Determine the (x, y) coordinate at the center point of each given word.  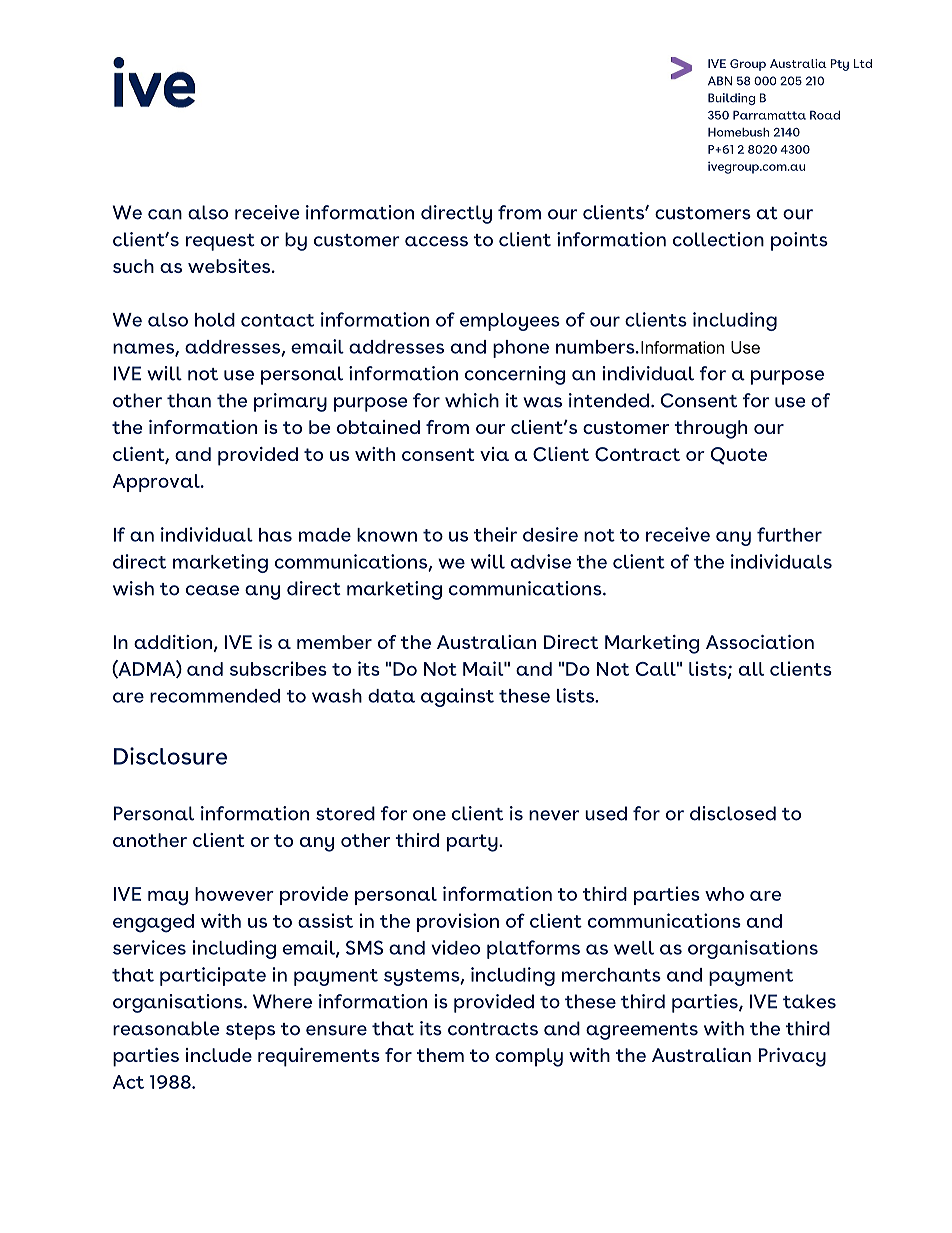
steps (250, 1031)
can (165, 214)
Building (731, 99)
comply (529, 1057)
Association (760, 642)
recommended (215, 696)
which (472, 400)
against (457, 697)
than (189, 400)
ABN (720, 81)
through (710, 429)
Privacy (792, 1057)
